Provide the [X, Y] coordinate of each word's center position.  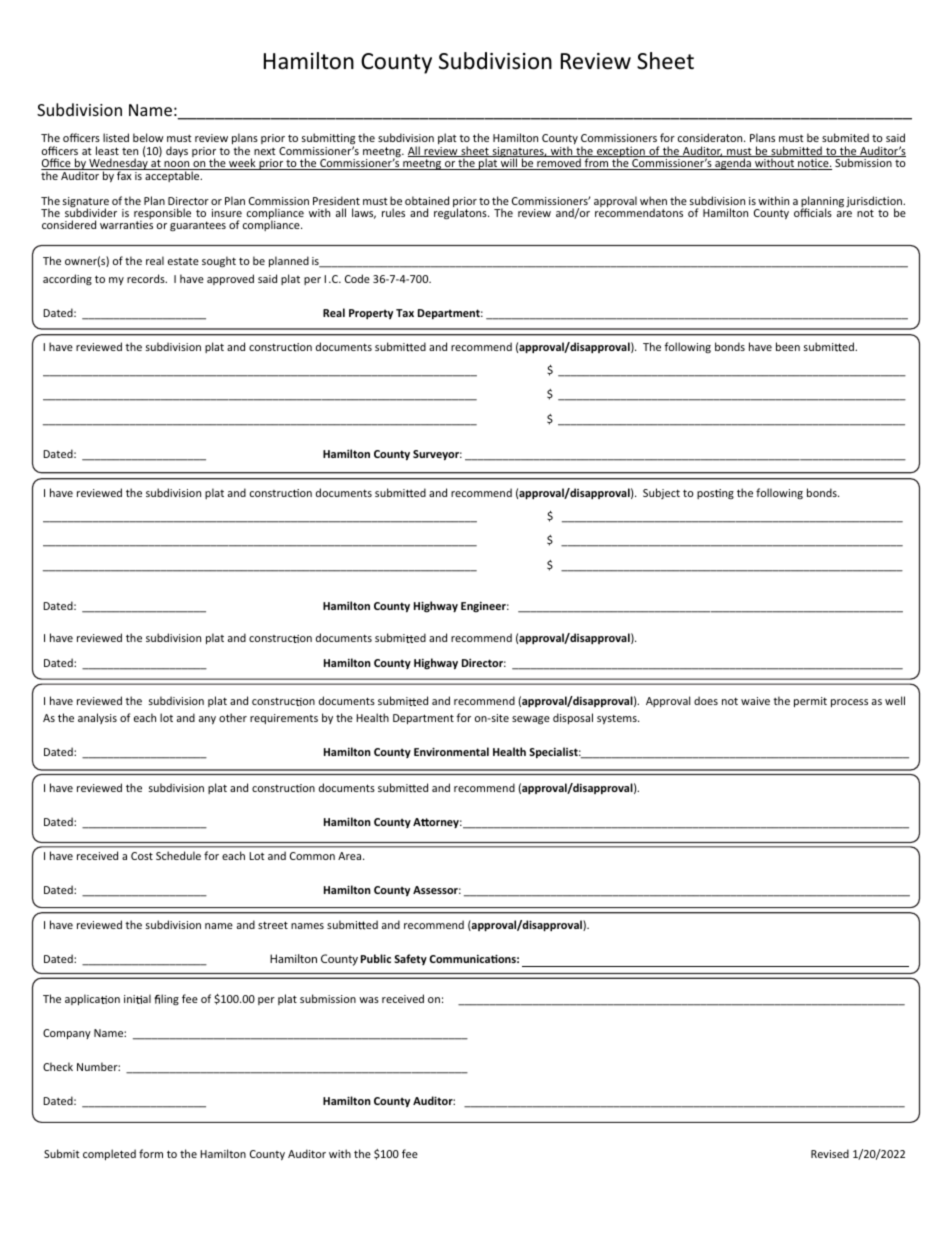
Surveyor [437, 455]
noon [177, 165]
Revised [830, 1153]
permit [810, 702]
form [151, 1153]
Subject [661, 493]
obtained [427, 200]
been [788, 346]
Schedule [178, 855]
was [369, 1000]
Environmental [451, 751]
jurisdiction [875, 203]
